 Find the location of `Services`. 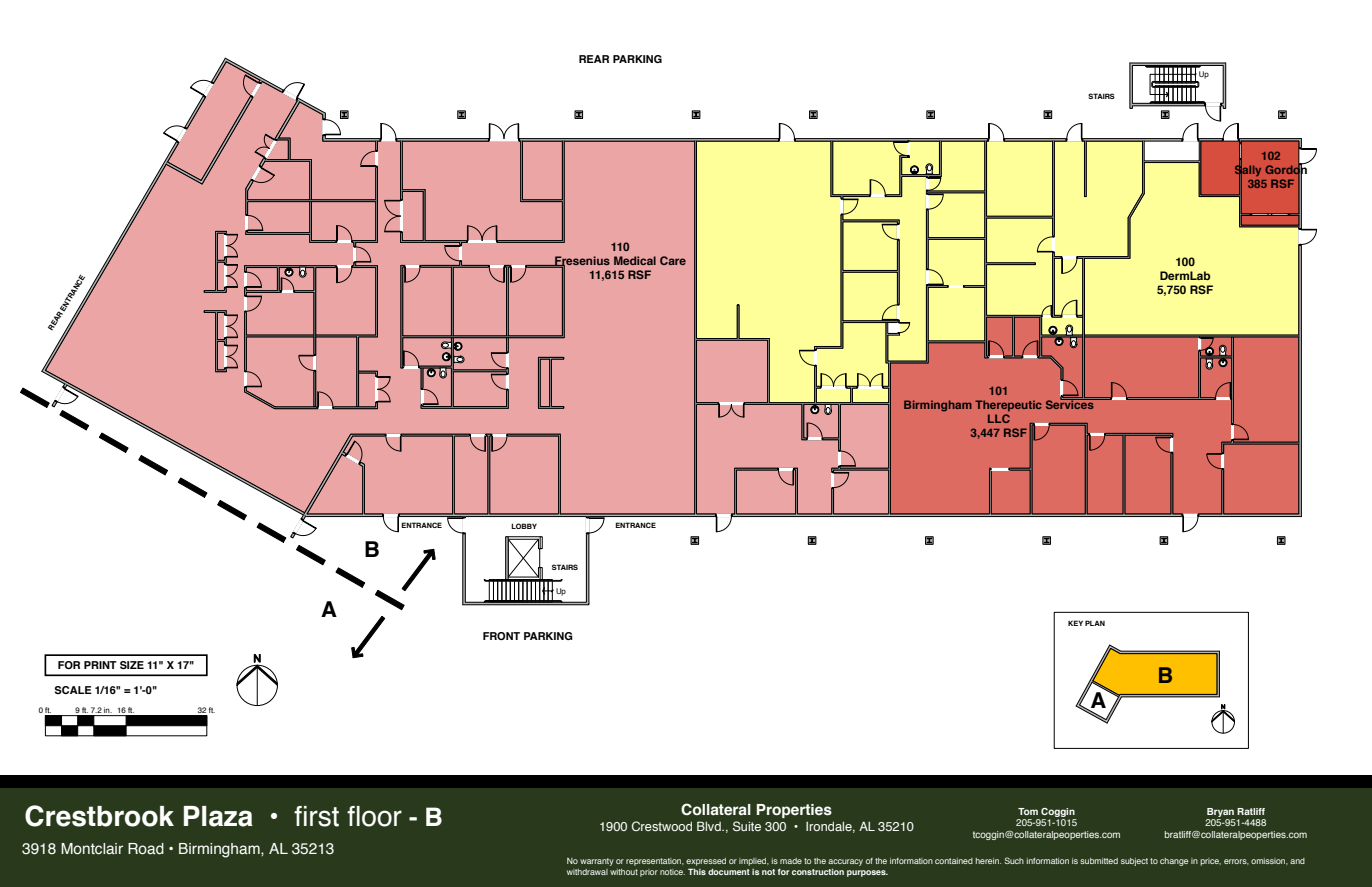

Services is located at coordinates (1071, 403).
